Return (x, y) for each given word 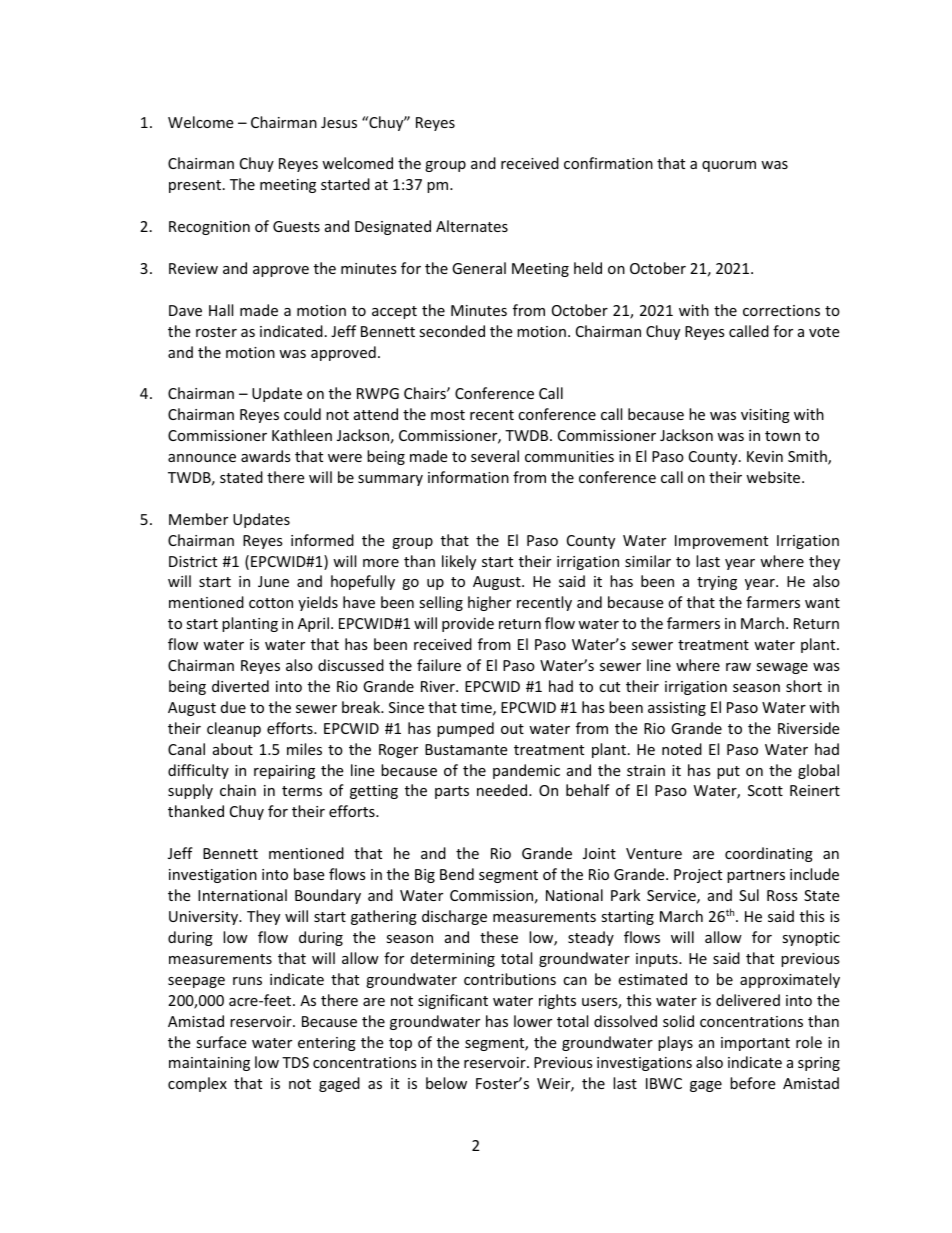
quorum (729, 166)
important (755, 1044)
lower (533, 1021)
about (233, 749)
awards (266, 456)
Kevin (765, 456)
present (195, 186)
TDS (295, 1062)
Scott (765, 790)
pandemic (526, 771)
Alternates (472, 226)
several (495, 456)
